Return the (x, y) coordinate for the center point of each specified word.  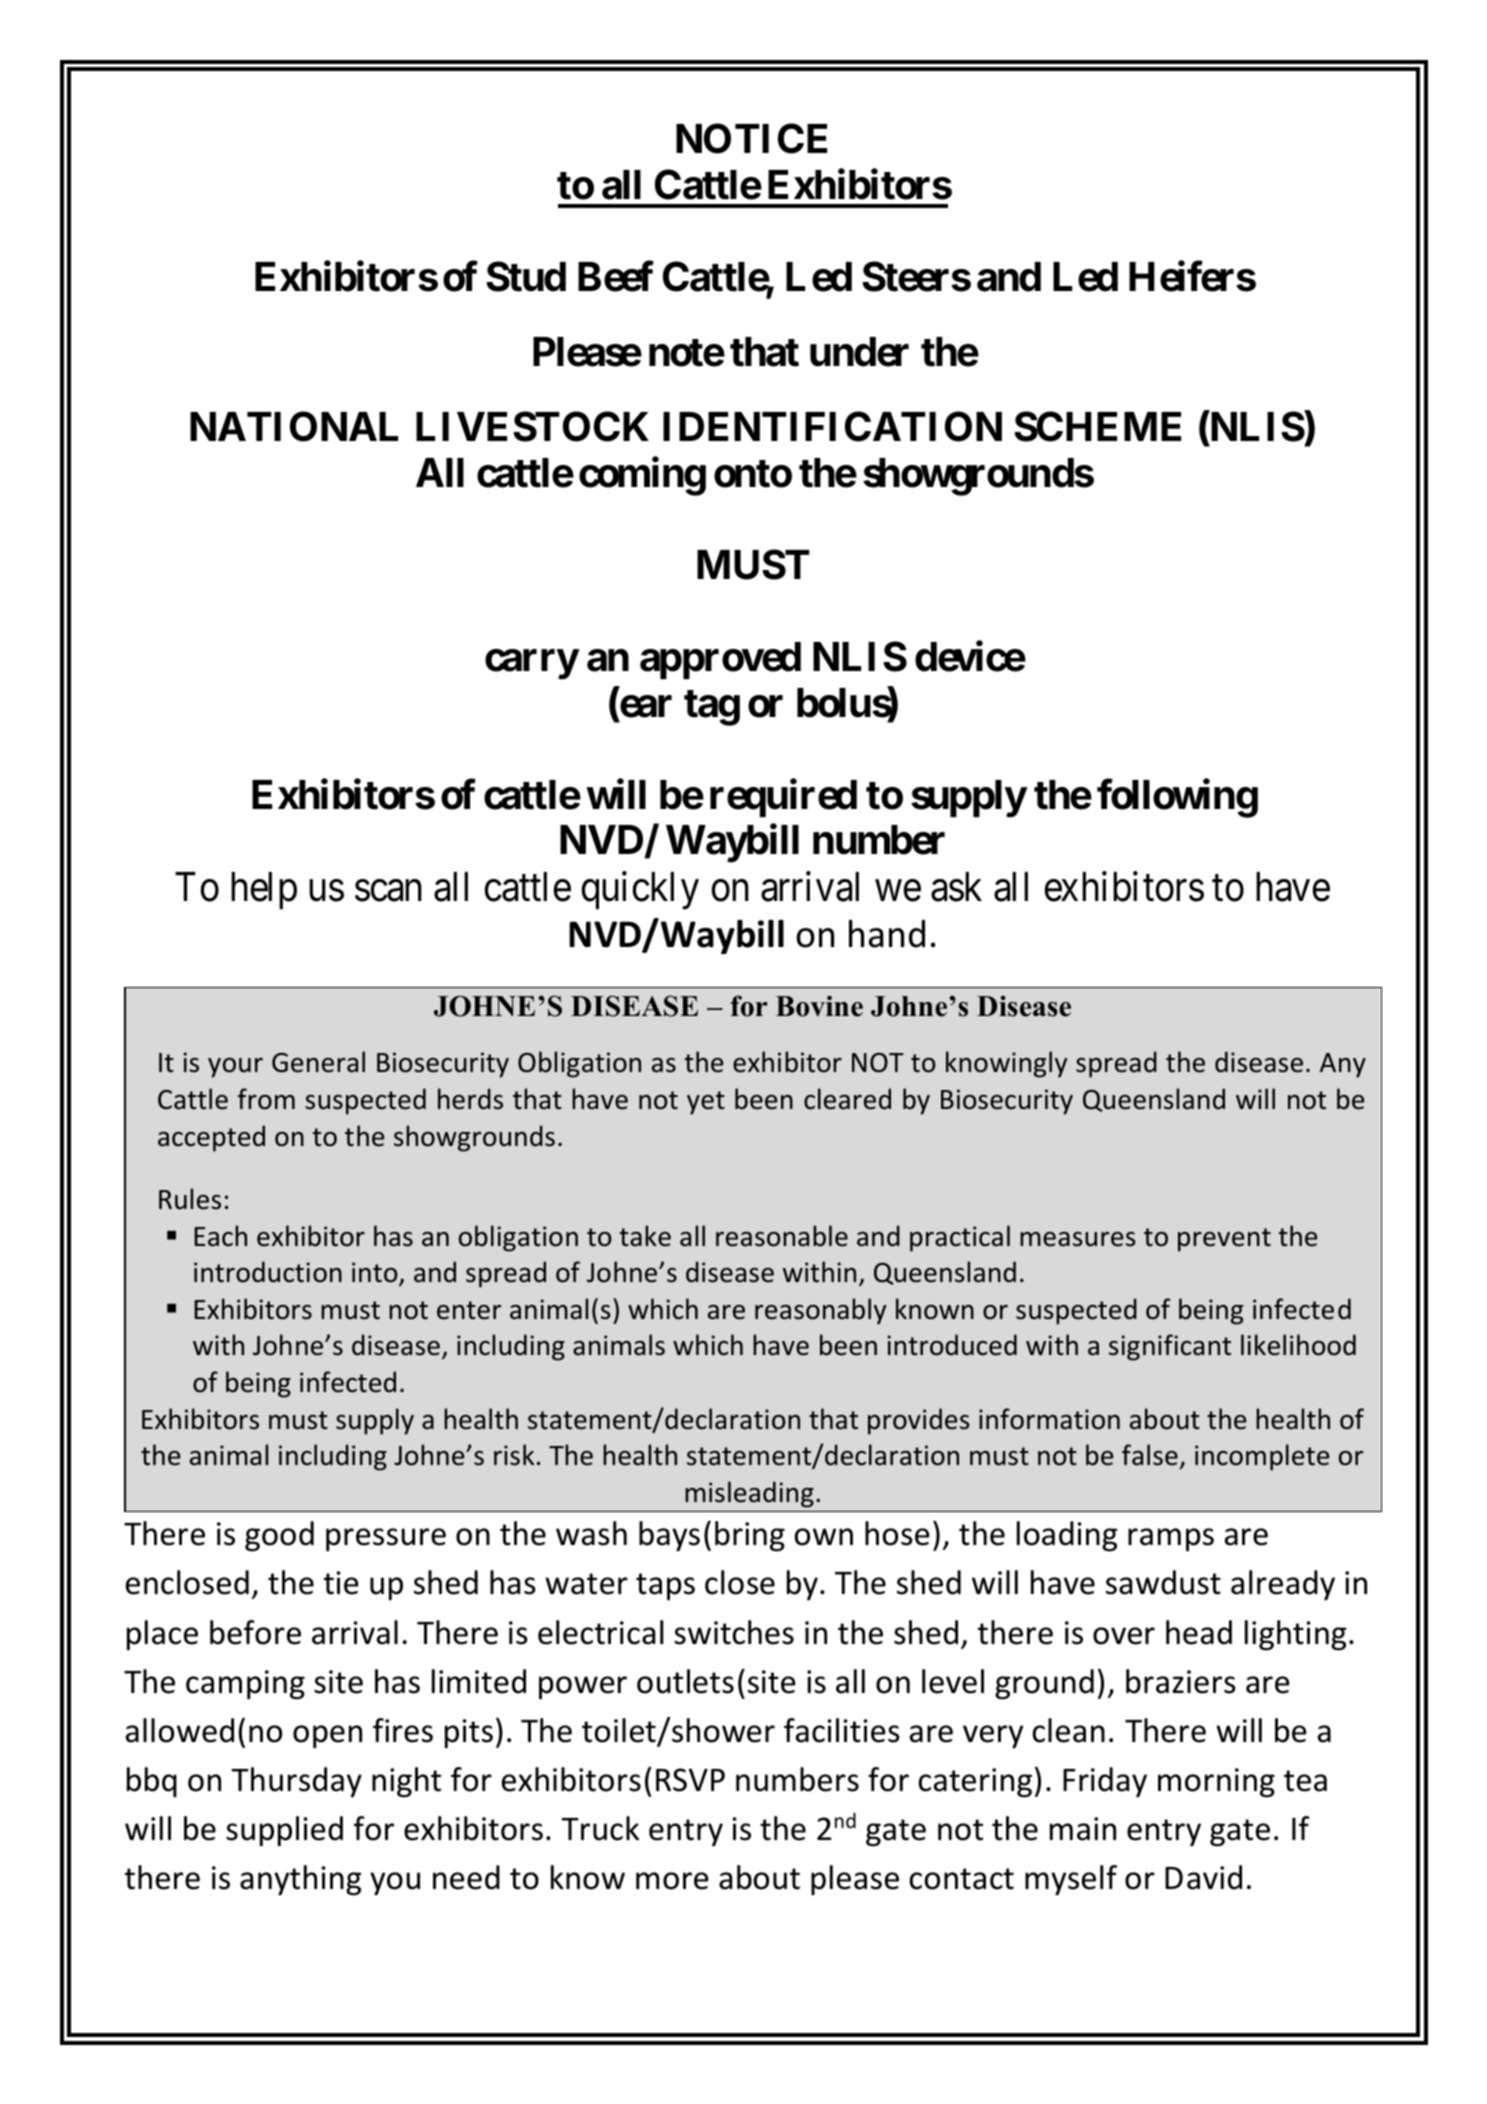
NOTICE (751, 139)
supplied (284, 1831)
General (318, 1062)
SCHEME (1097, 426)
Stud (526, 277)
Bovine (819, 1006)
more (672, 1881)
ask (956, 887)
